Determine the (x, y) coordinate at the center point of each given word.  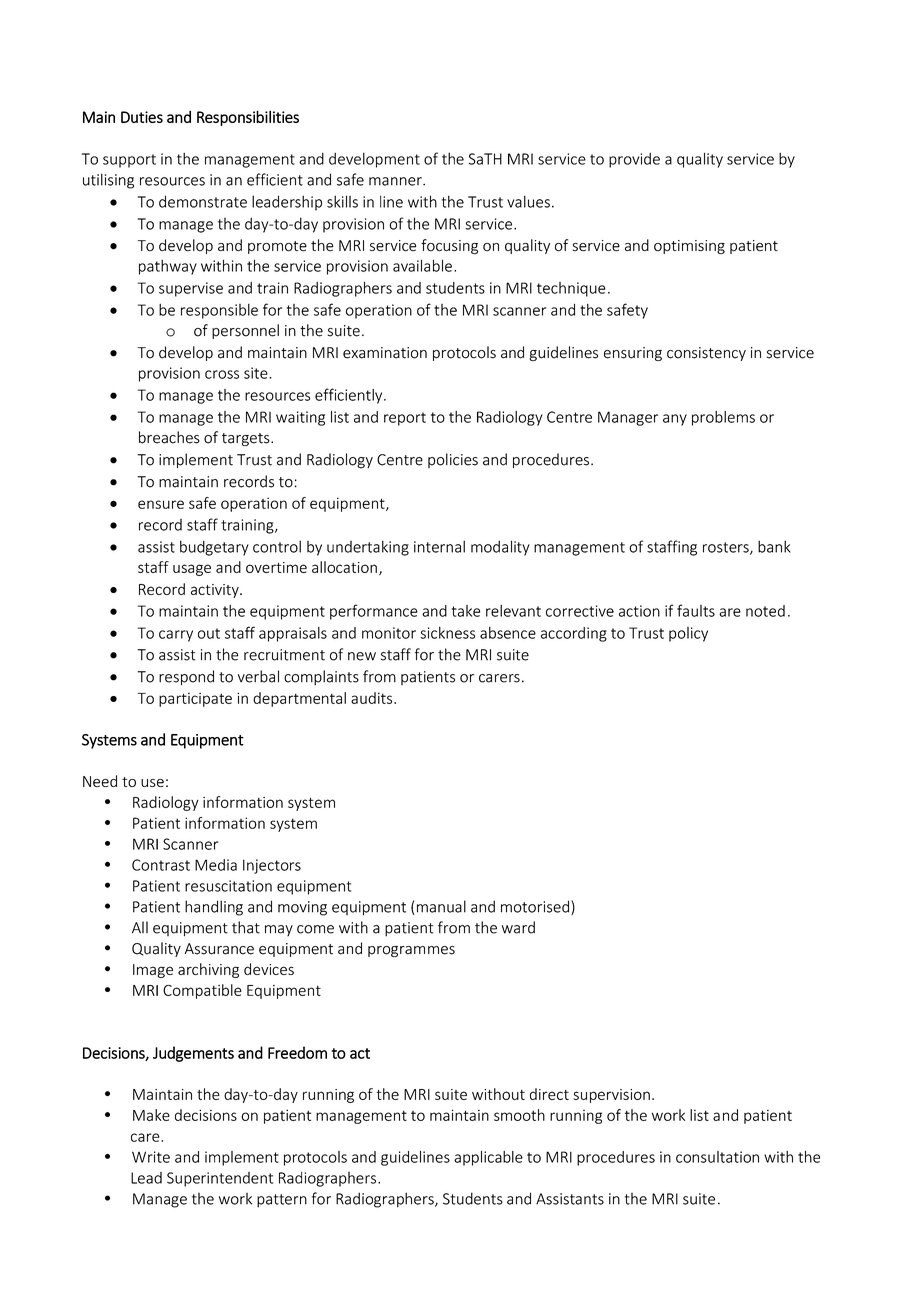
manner (396, 181)
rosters (727, 548)
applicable (488, 1158)
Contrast (161, 865)
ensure (161, 504)
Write (151, 1157)
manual (440, 907)
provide (634, 160)
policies (453, 460)
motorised (535, 906)
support (129, 161)
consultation (717, 1157)
